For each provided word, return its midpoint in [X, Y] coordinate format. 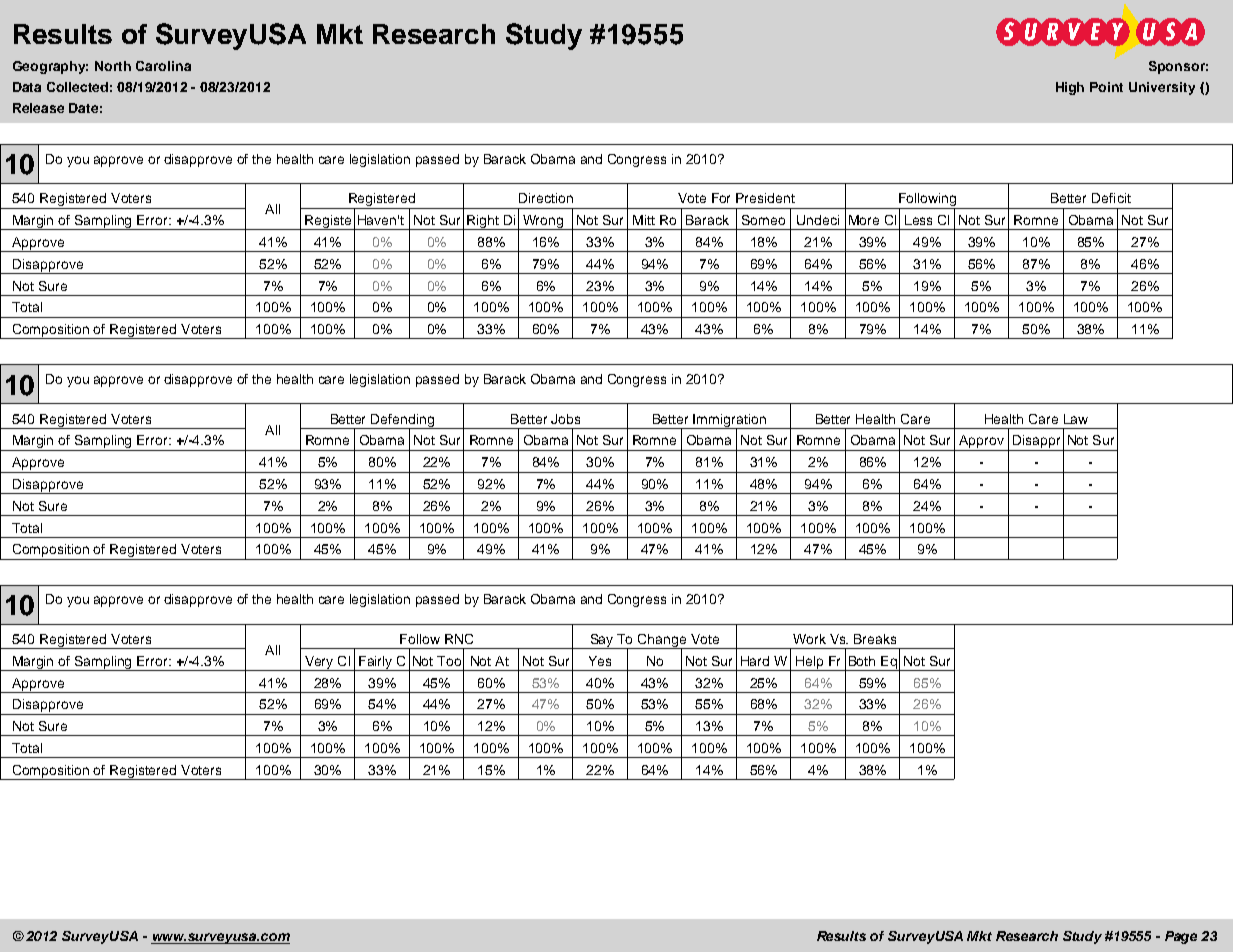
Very [319, 663]
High [1070, 88]
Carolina [163, 66]
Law [1076, 419]
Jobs [565, 419]
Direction [546, 198]
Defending [403, 421]
